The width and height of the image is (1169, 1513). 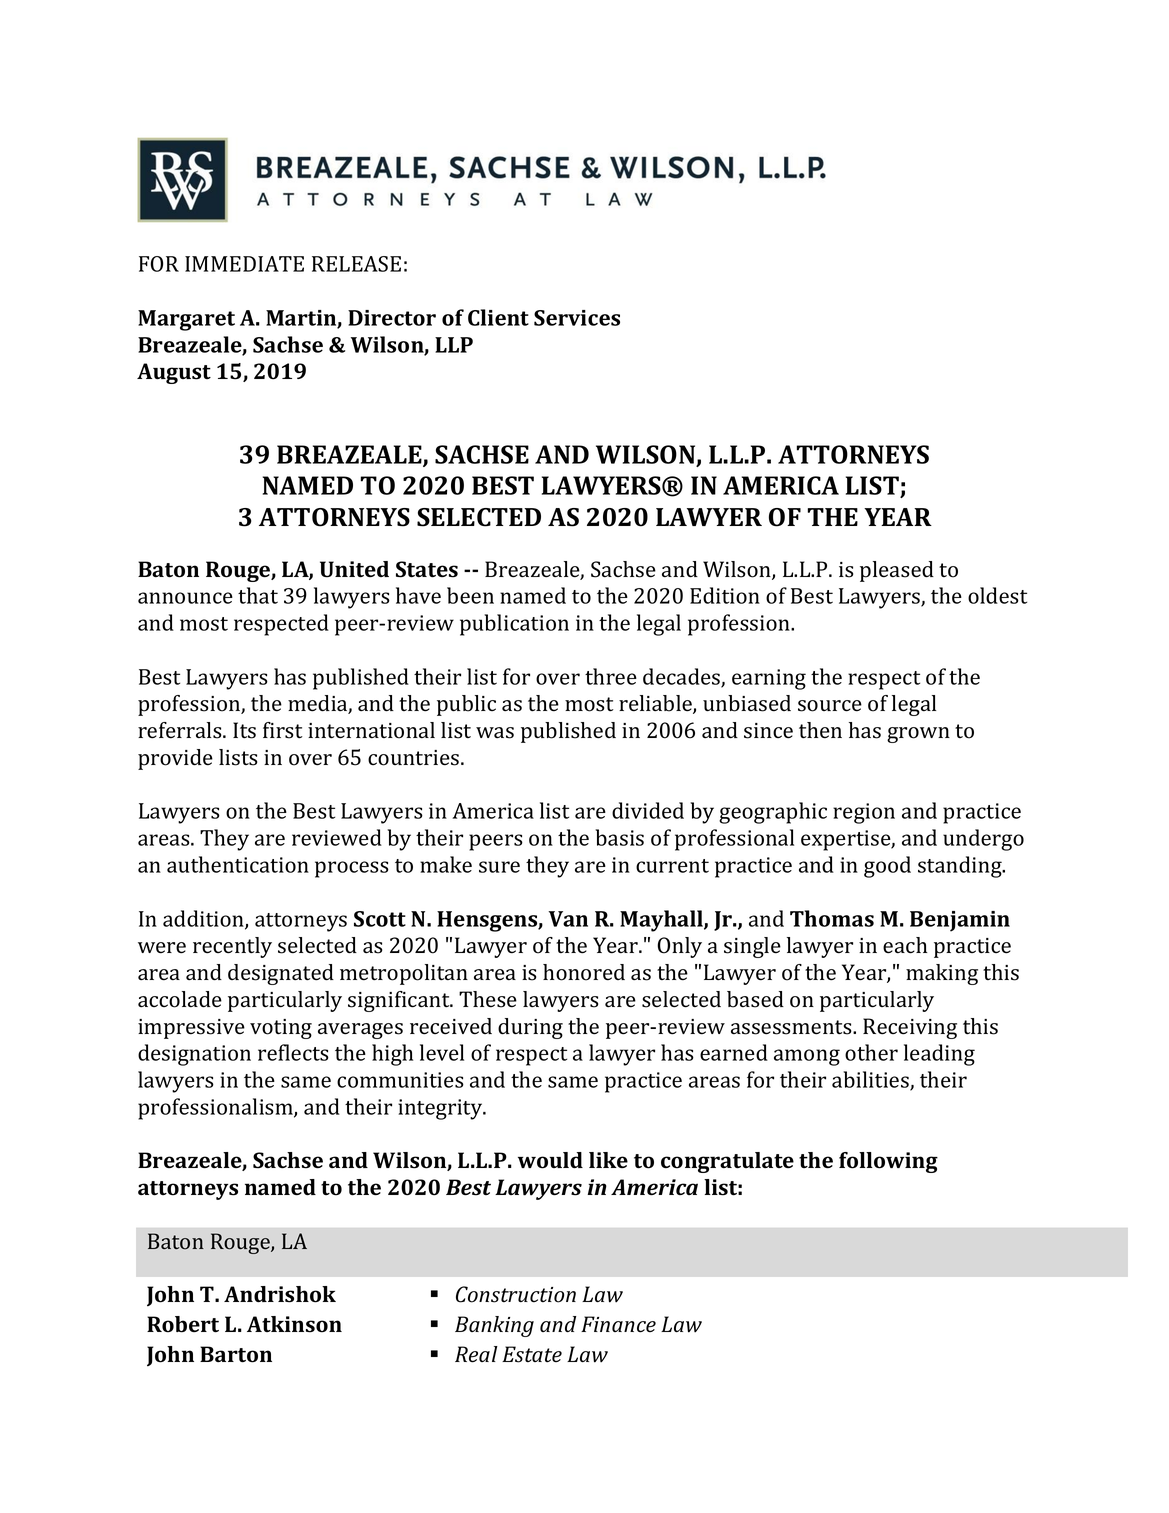 What do you see at coordinates (905, 945) in the image?
I see `each` at bounding box center [905, 945].
